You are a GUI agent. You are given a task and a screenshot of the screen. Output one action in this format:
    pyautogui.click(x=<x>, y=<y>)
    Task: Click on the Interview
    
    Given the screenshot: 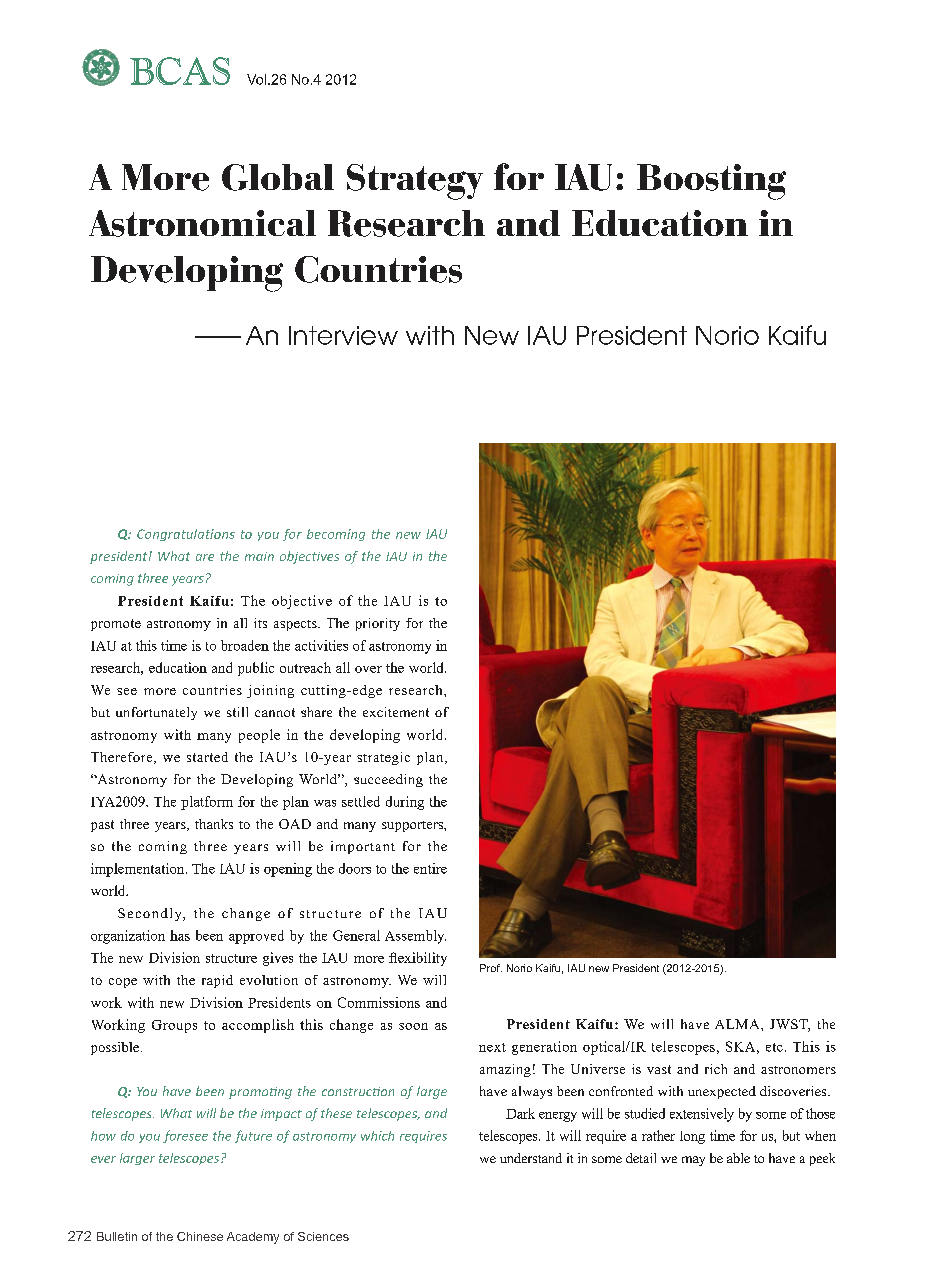 What is the action you would take?
    pyautogui.click(x=343, y=335)
